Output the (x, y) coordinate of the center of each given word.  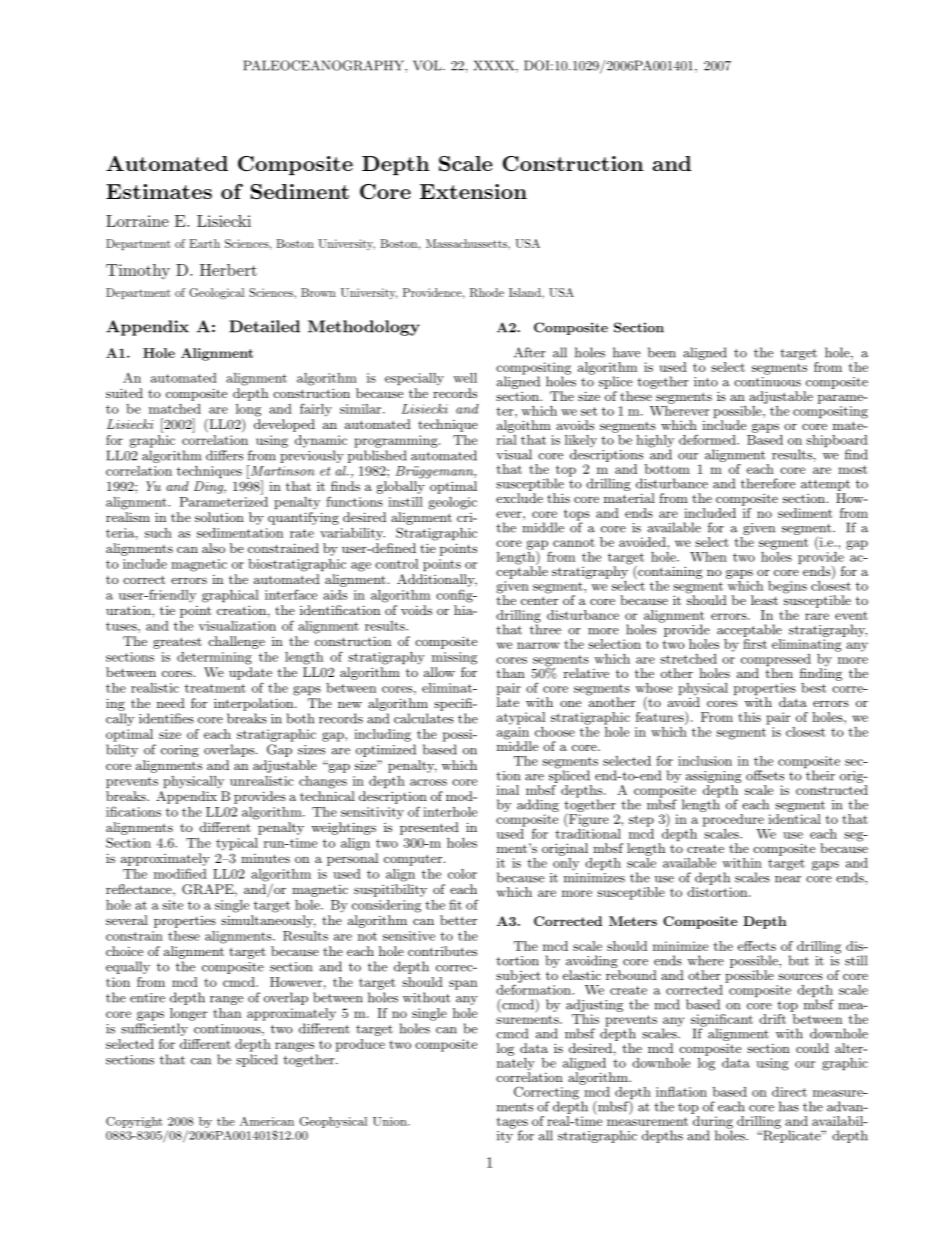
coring (180, 751)
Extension (473, 191)
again (514, 734)
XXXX (495, 66)
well (465, 378)
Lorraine (137, 221)
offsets (765, 775)
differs (224, 455)
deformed (708, 439)
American (267, 1121)
